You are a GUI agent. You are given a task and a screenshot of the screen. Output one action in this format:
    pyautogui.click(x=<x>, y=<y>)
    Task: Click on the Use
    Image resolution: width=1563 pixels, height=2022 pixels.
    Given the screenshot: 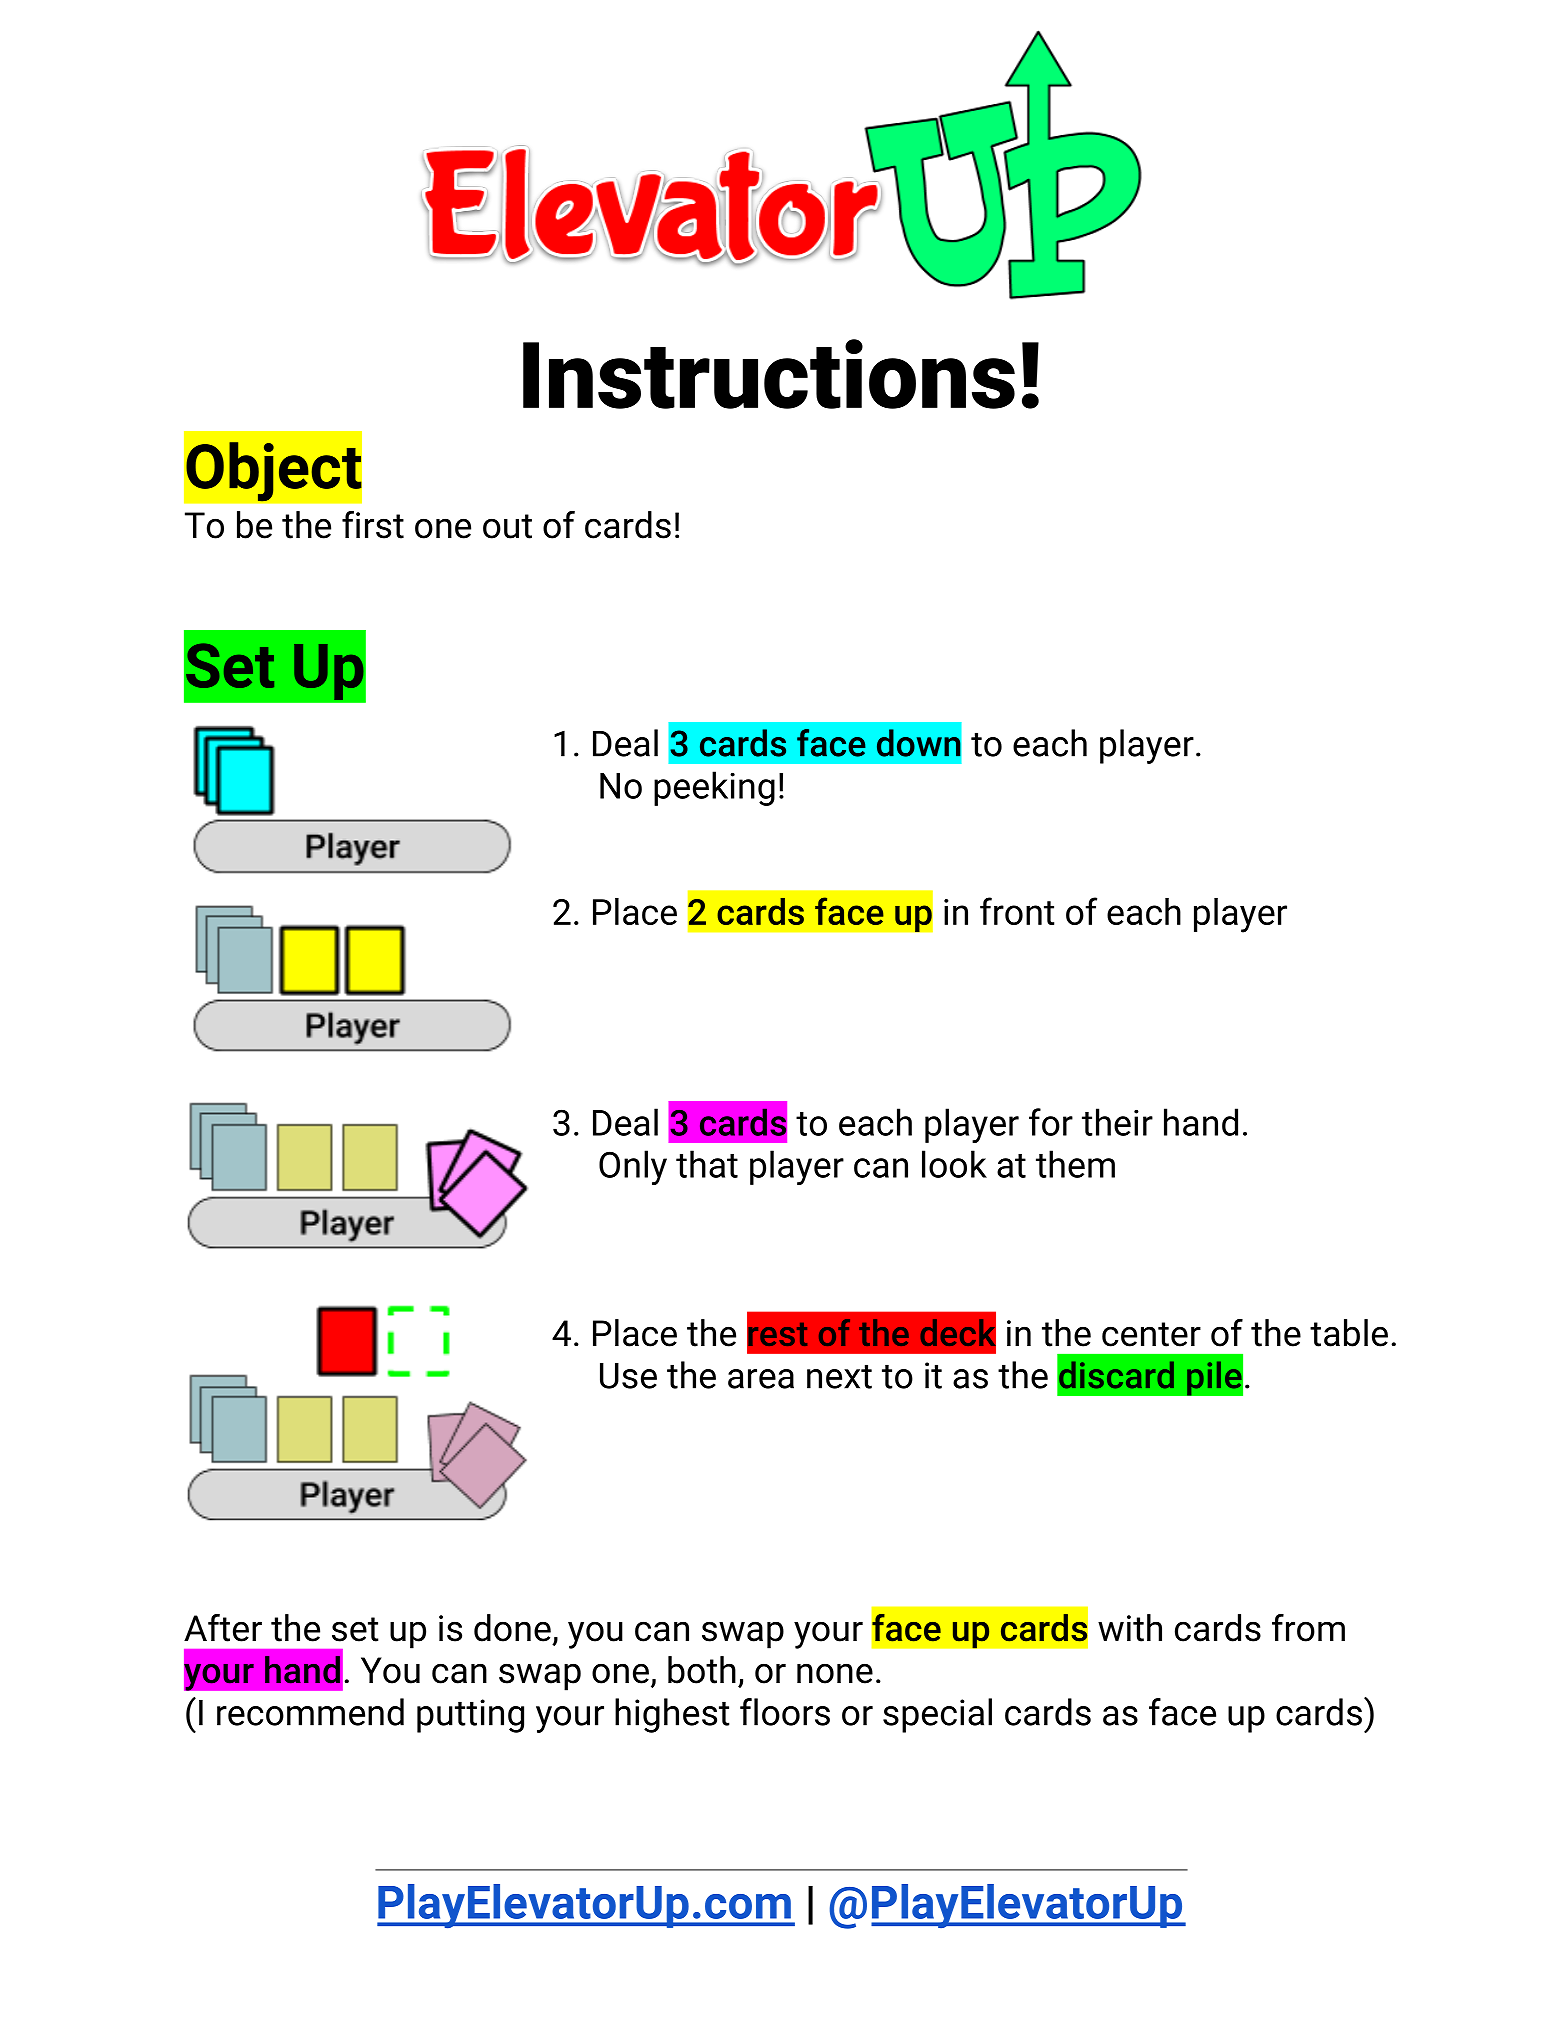 What is the action you would take?
    pyautogui.click(x=628, y=1376)
